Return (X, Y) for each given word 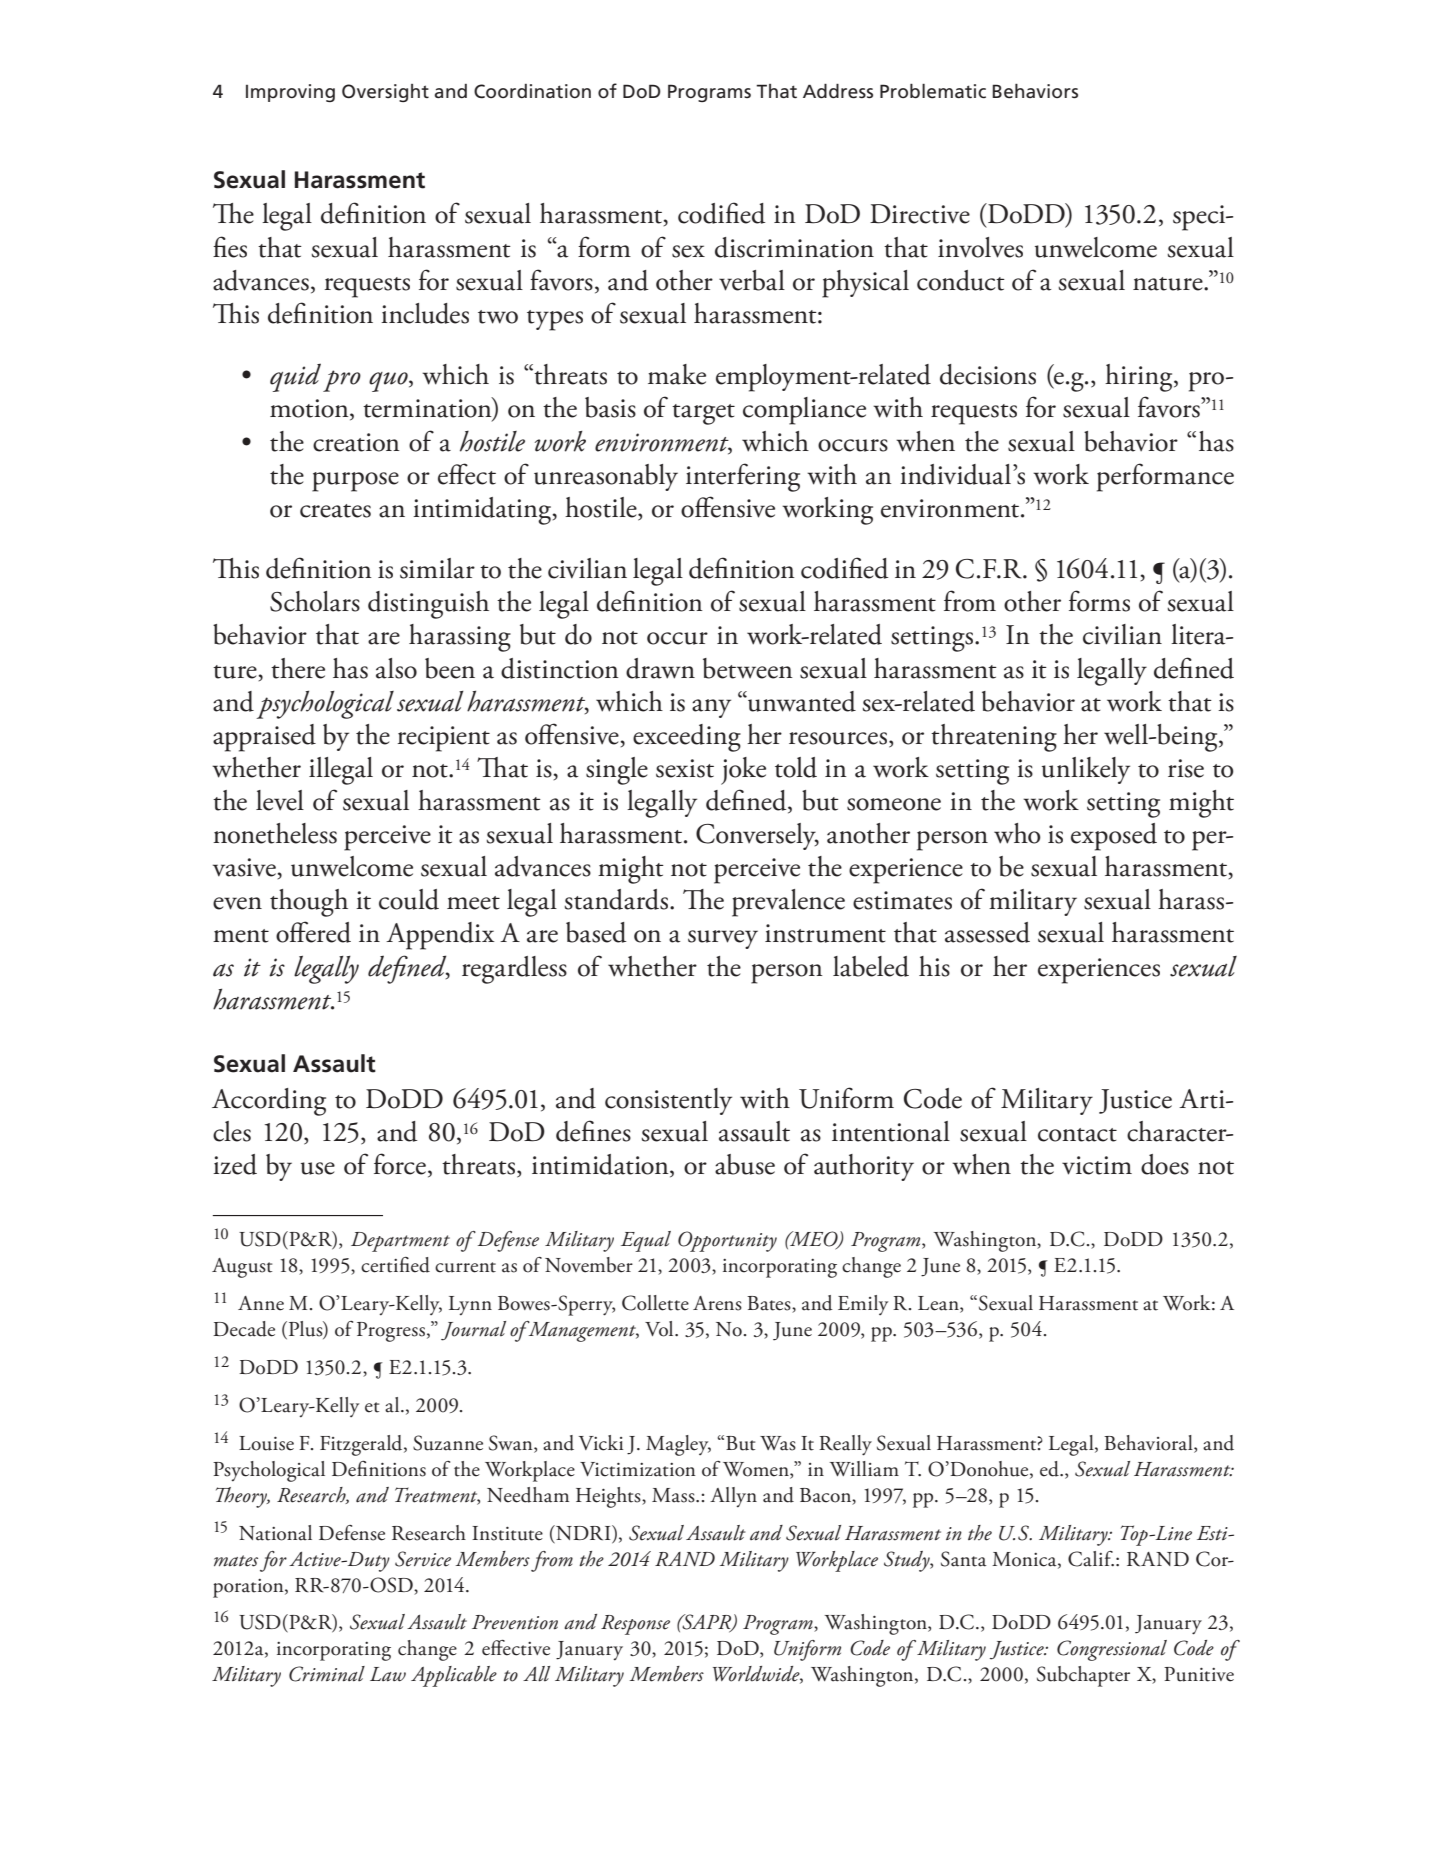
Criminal (327, 1674)
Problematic (933, 91)
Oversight (385, 93)
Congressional (1112, 1650)
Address (838, 91)
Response (635, 1625)
